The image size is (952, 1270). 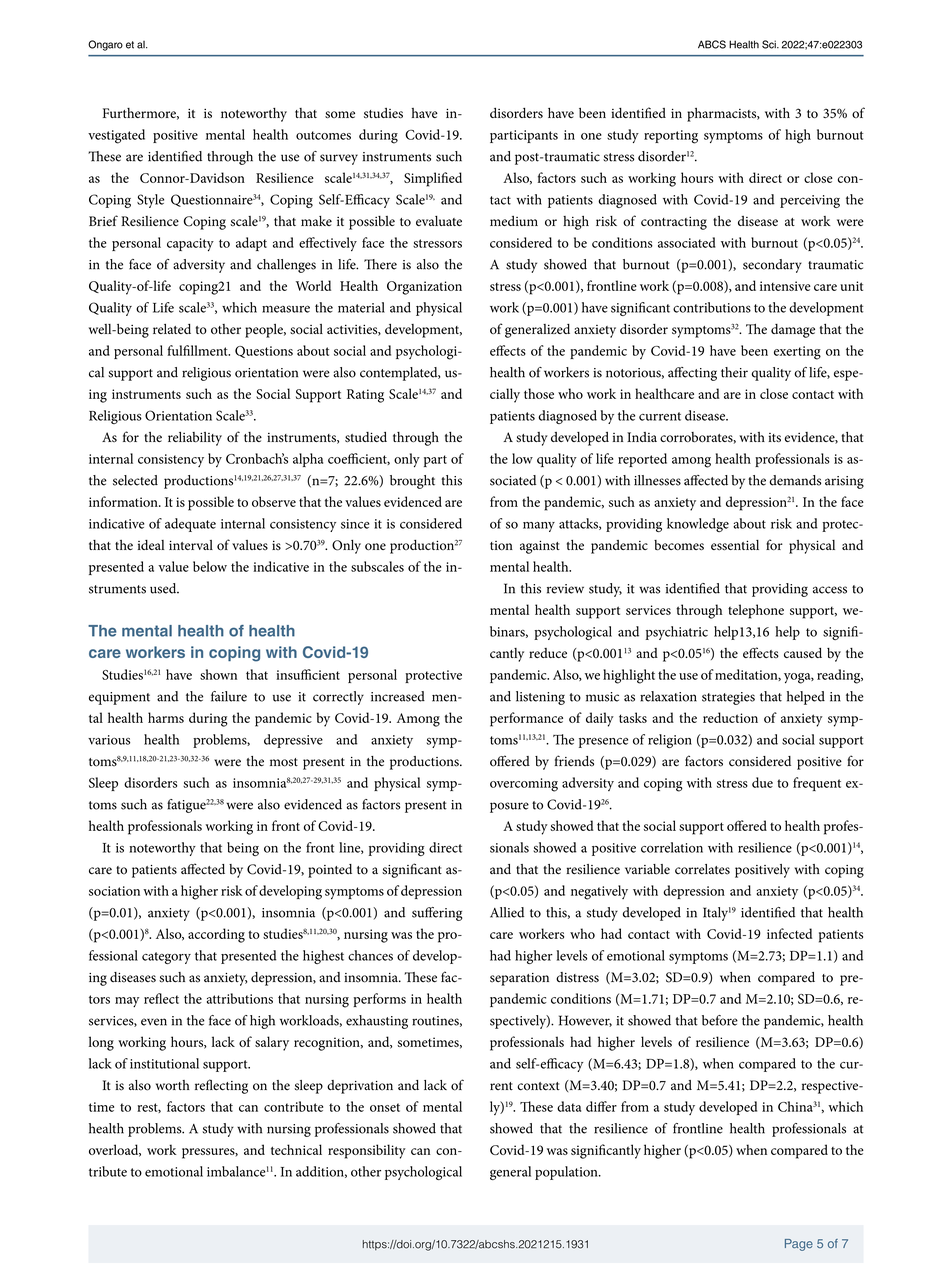 I want to click on Simplified, so click(x=433, y=179).
